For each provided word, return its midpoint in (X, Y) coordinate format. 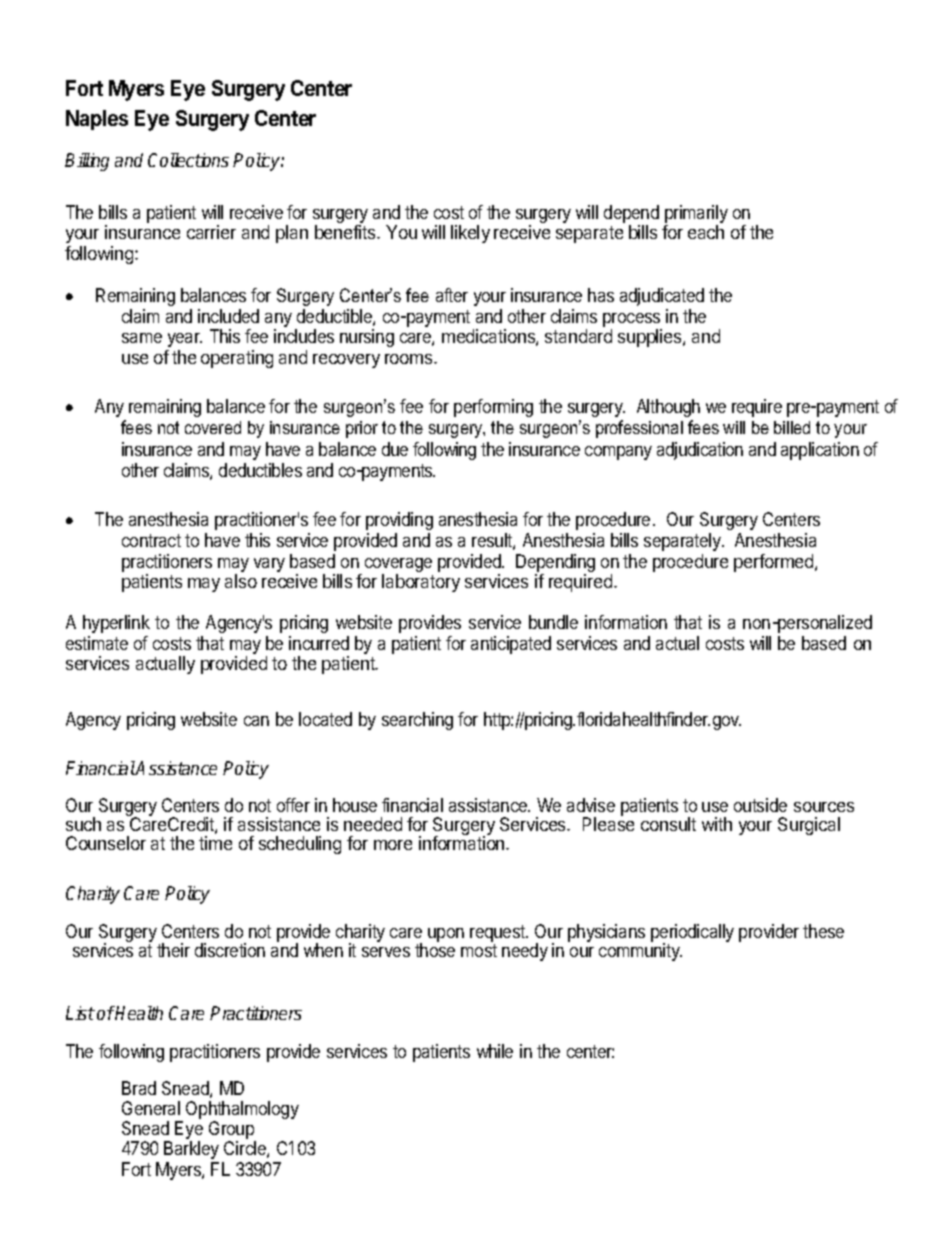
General (151, 1108)
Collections (188, 160)
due (395, 449)
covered (213, 427)
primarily (696, 215)
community (640, 951)
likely (470, 234)
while (495, 1051)
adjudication (700, 451)
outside (760, 805)
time (215, 843)
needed (373, 824)
